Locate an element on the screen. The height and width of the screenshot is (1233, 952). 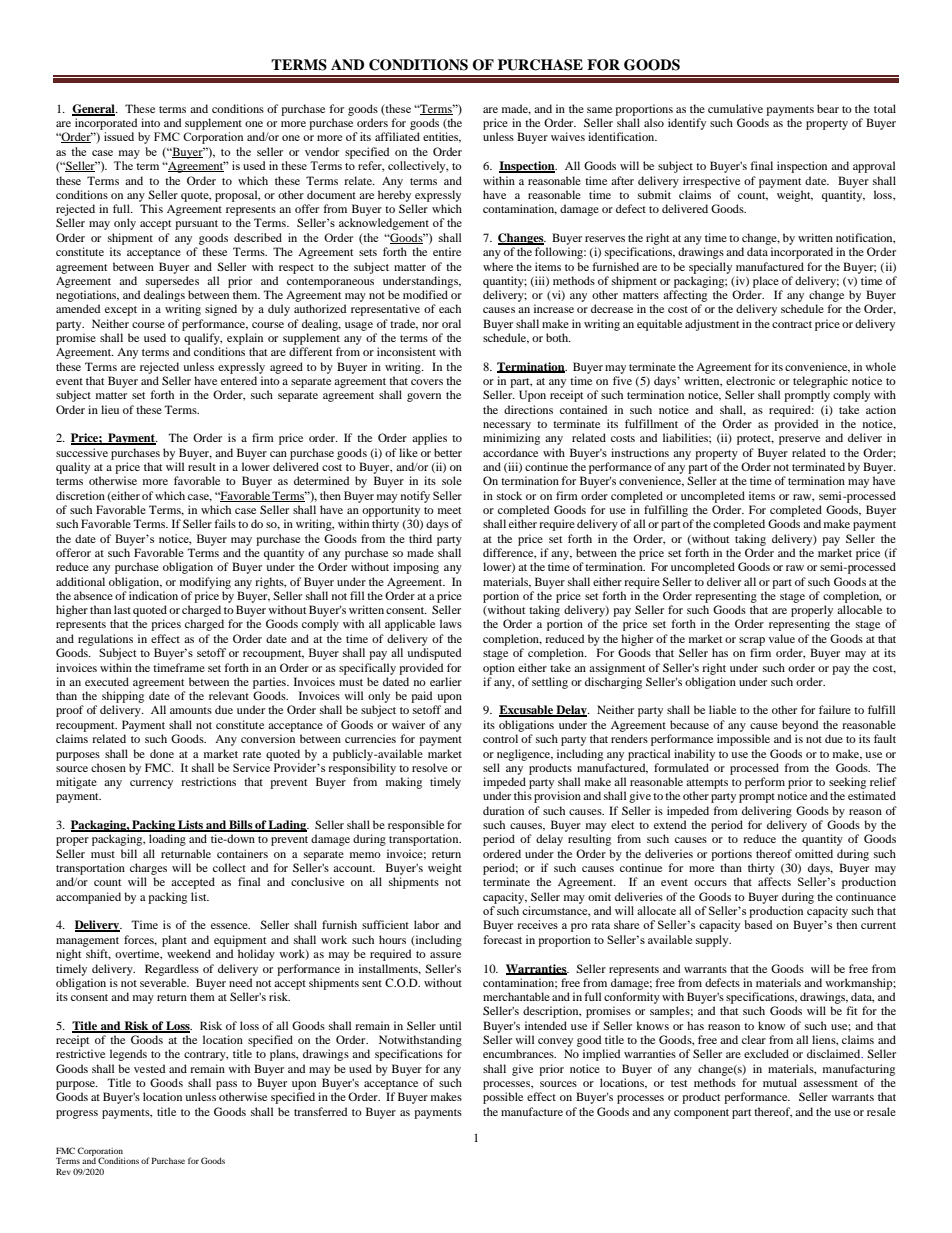
issued is located at coordinates (119, 136).
